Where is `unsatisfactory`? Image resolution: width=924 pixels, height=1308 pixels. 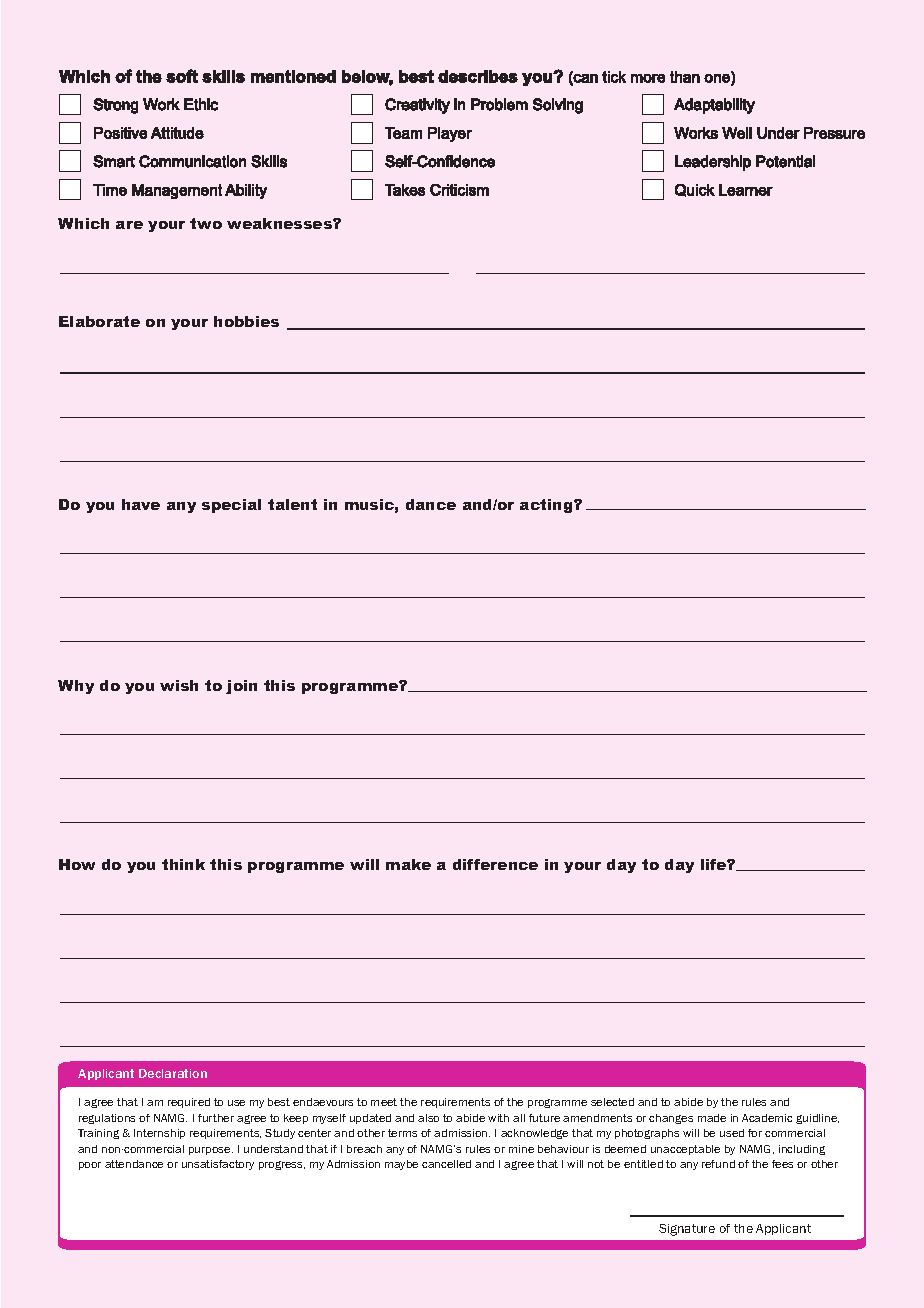
unsatisfactory is located at coordinates (218, 1165).
